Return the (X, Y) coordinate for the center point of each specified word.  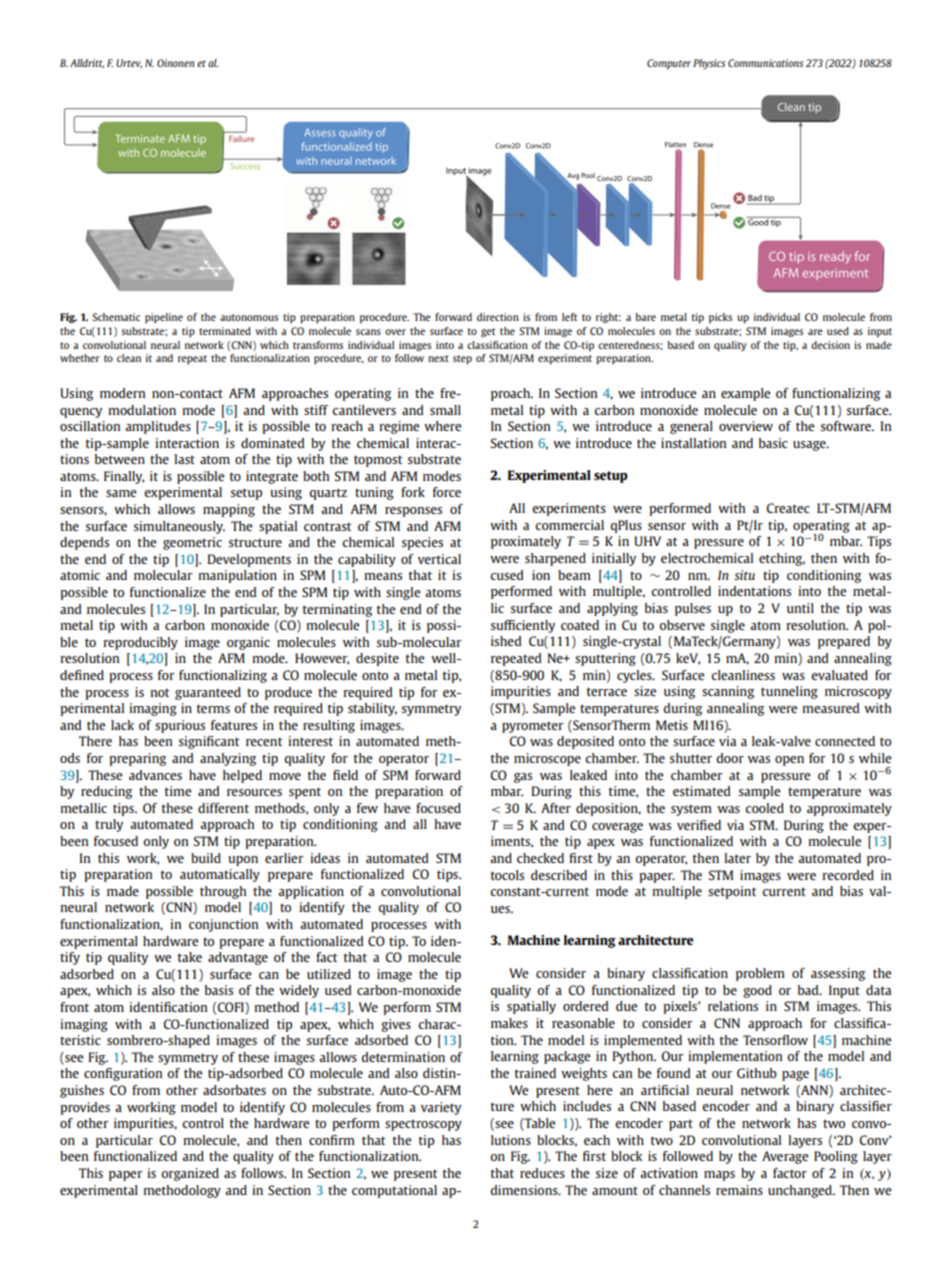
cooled (764, 808)
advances (155, 775)
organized (190, 1174)
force (447, 492)
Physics (709, 64)
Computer (669, 64)
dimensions (525, 1190)
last (184, 459)
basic (773, 443)
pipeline (164, 318)
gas (523, 778)
